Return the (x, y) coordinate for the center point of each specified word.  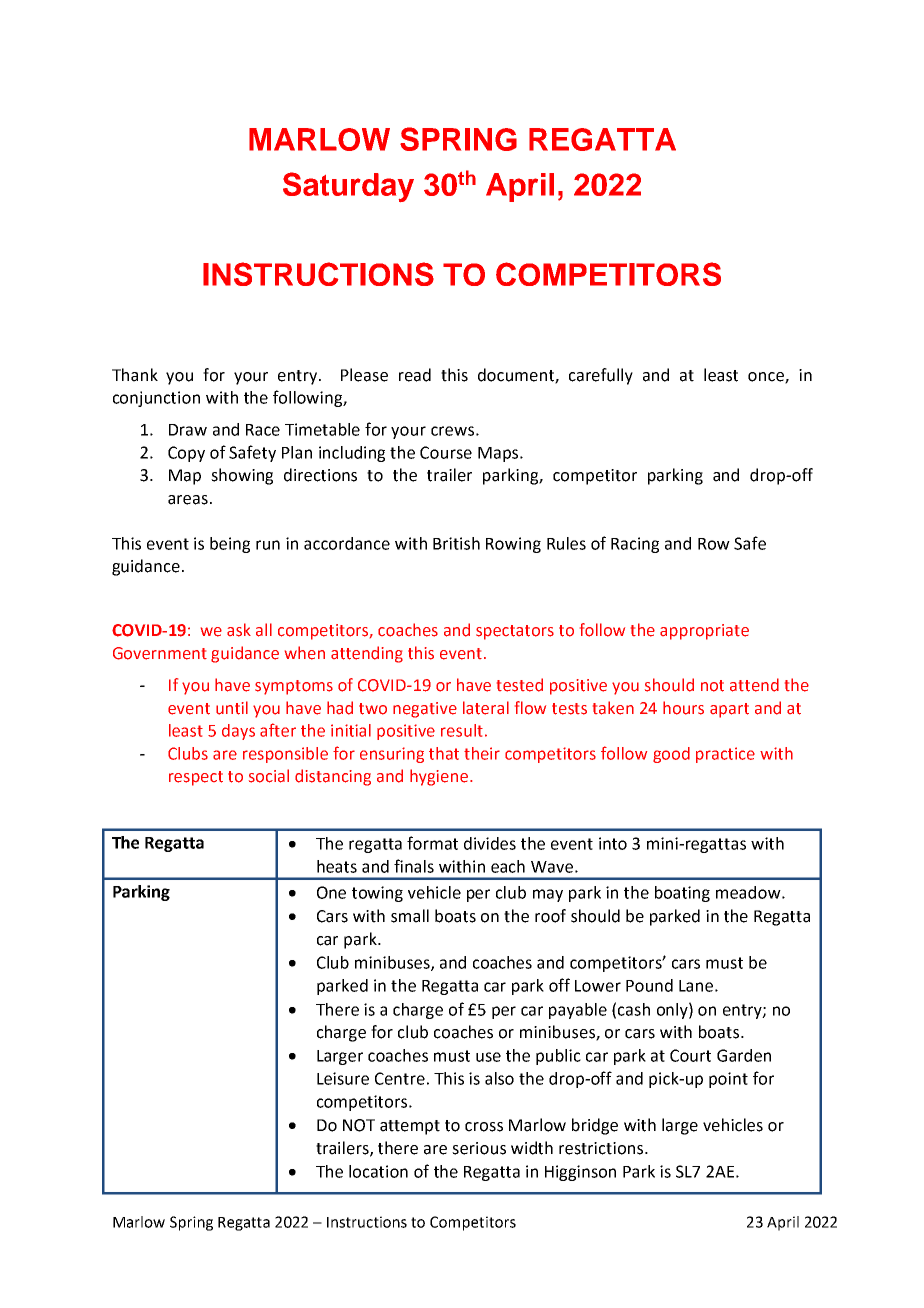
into (613, 843)
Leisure (343, 1078)
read (415, 375)
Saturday (348, 187)
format (432, 843)
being (230, 545)
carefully (601, 376)
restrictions (601, 1148)
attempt (410, 1127)
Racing (635, 545)
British (456, 543)
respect (196, 778)
